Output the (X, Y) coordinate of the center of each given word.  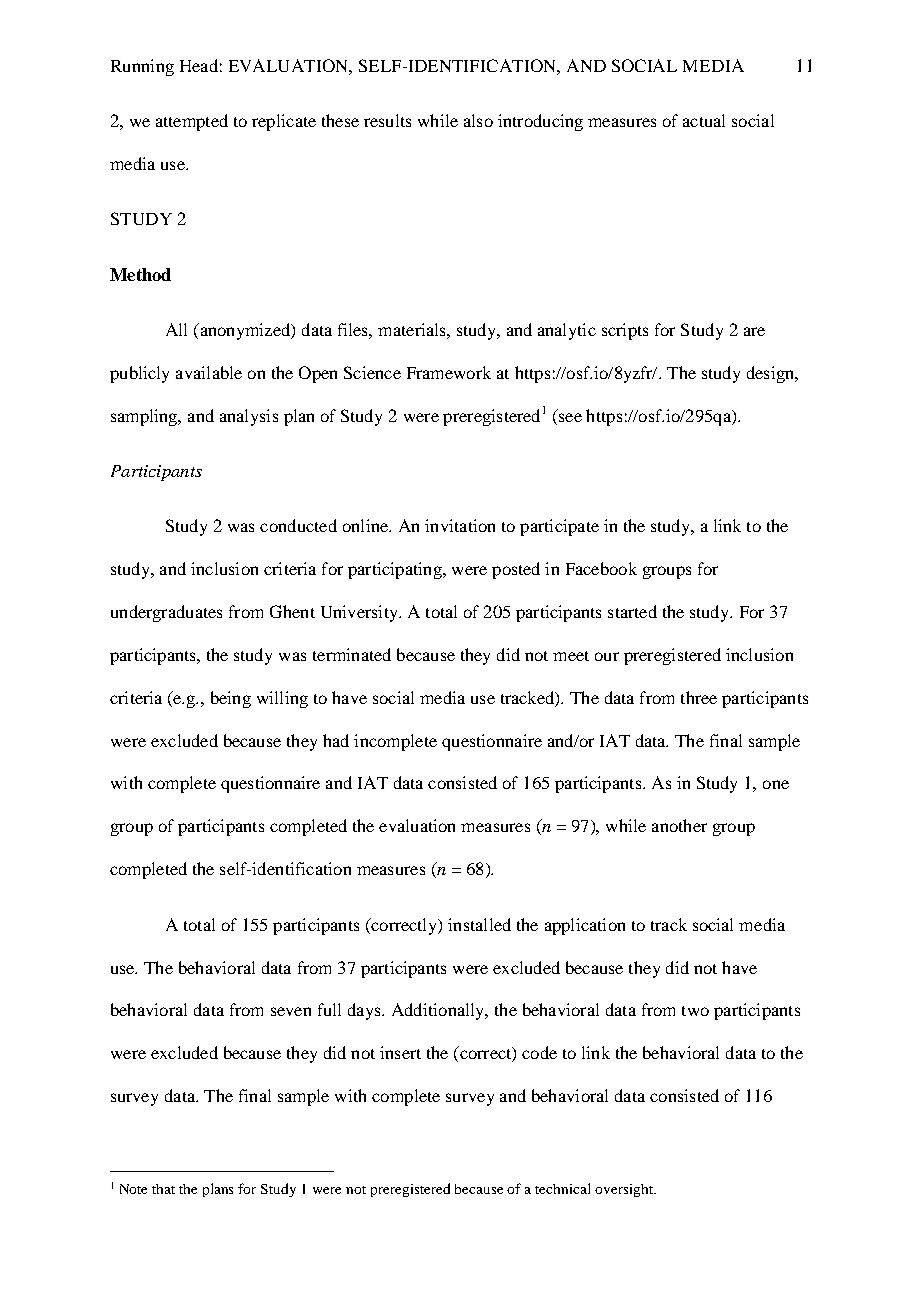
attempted (192, 122)
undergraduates (166, 613)
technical (562, 1188)
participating (396, 570)
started (632, 611)
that (163, 1189)
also (478, 120)
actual (704, 120)
